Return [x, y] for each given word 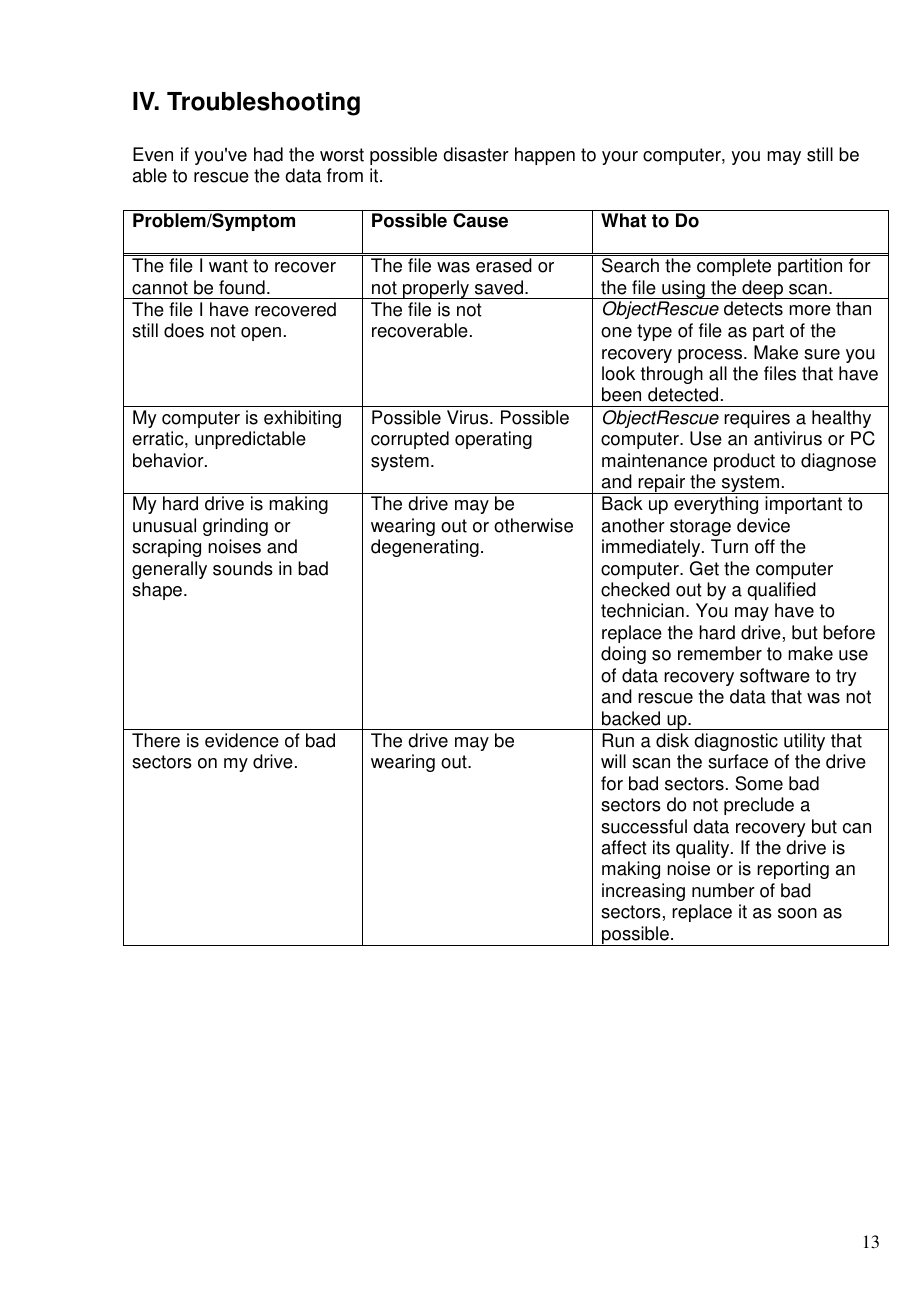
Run [618, 740]
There [156, 740]
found [242, 287]
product [744, 462]
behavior [169, 460]
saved [499, 287]
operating [493, 440]
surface [738, 761]
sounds [243, 568]
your [620, 158]
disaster [476, 154]
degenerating [425, 548]
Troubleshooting [263, 104]
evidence [242, 740]
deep [762, 289]
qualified [781, 591]
